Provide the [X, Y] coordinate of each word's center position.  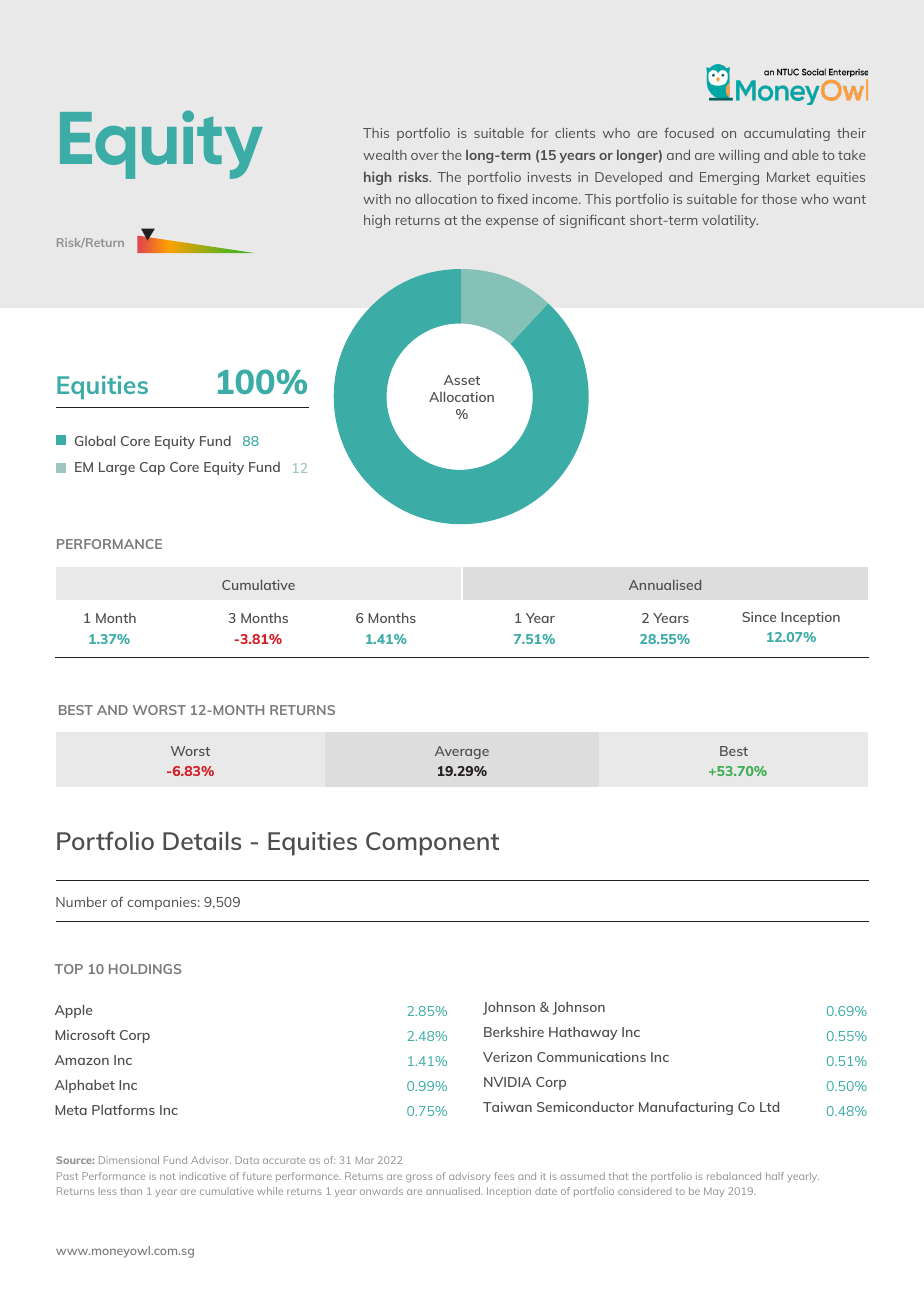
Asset [462, 380]
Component [432, 844]
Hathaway [583, 1033]
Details [202, 840]
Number [81, 902]
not [167, 1176]
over [425, 156]
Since [759, 617]
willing [739, 156]
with [377, 199]
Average [462, 752]
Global [95, 440]
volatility [730, 221]
